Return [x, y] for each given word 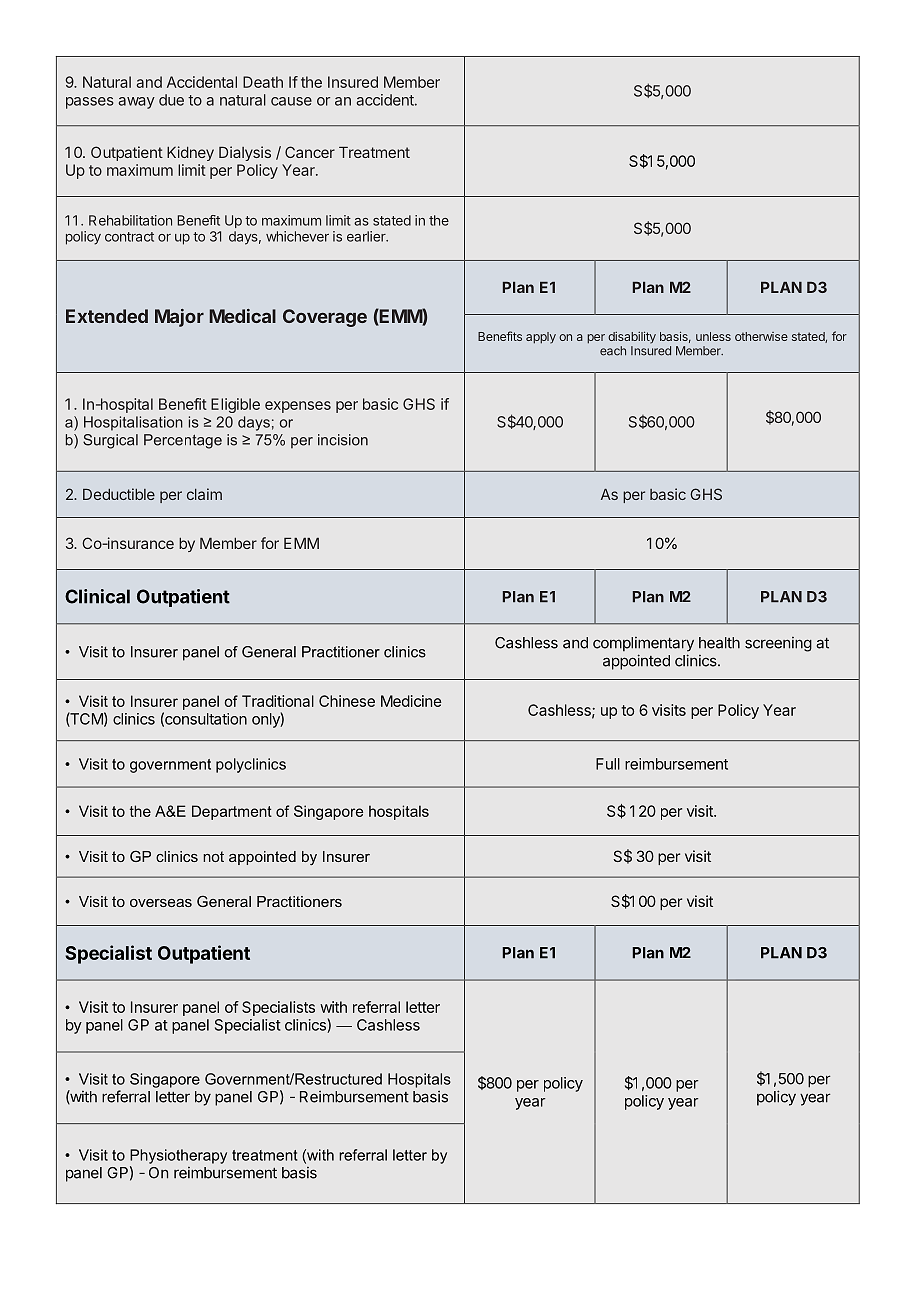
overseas [161, 903]
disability [632, 337]
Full [608, 764]
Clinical [97, 596]
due [171, 100]
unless [713, 336]
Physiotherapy [178, 1156]
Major [179, 318]
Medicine [411, 701]
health [719, 643]
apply [541, 338]
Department [232, 812]
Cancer [310, 152]
